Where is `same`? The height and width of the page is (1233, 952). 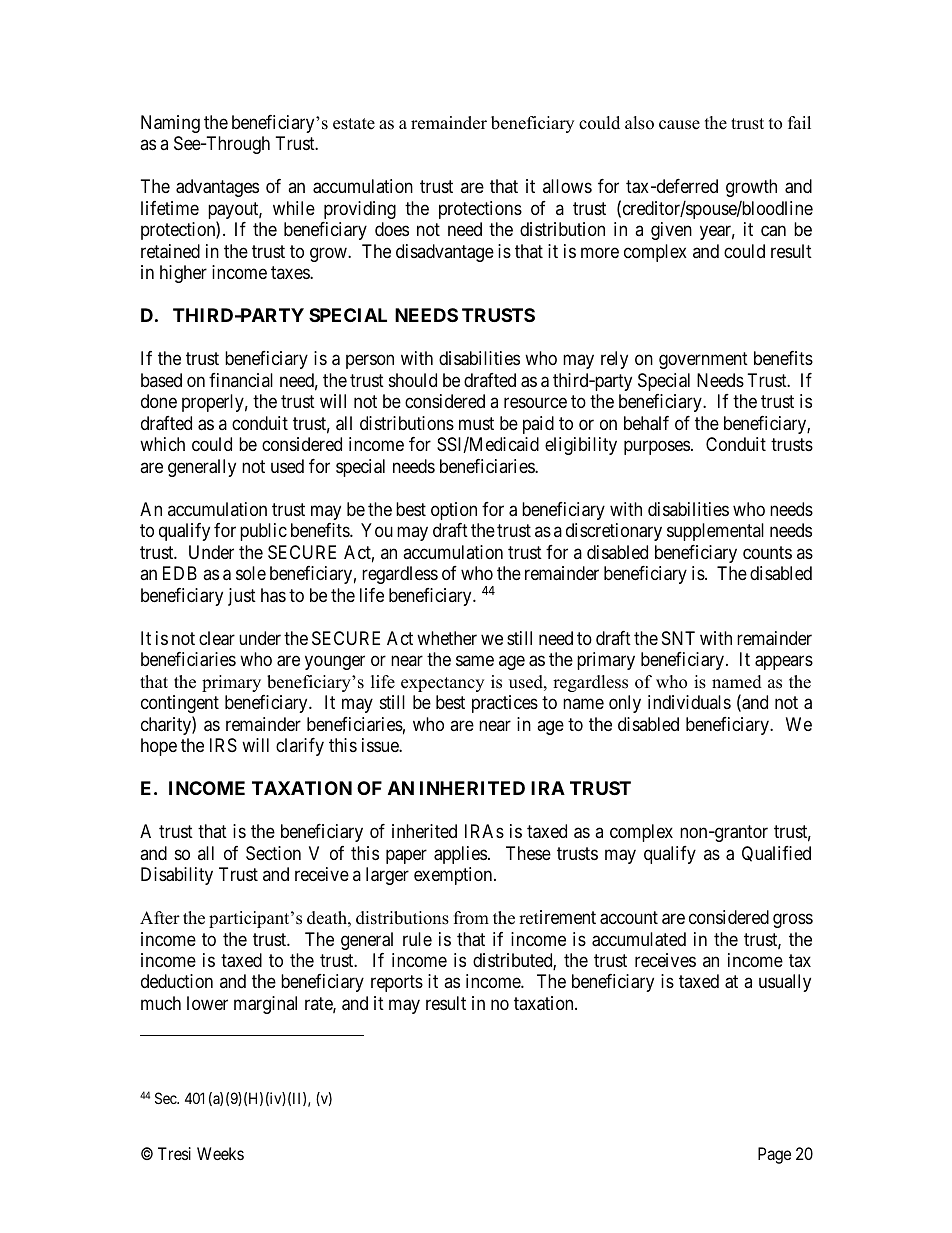 same is located at coordinates (475, 661).
